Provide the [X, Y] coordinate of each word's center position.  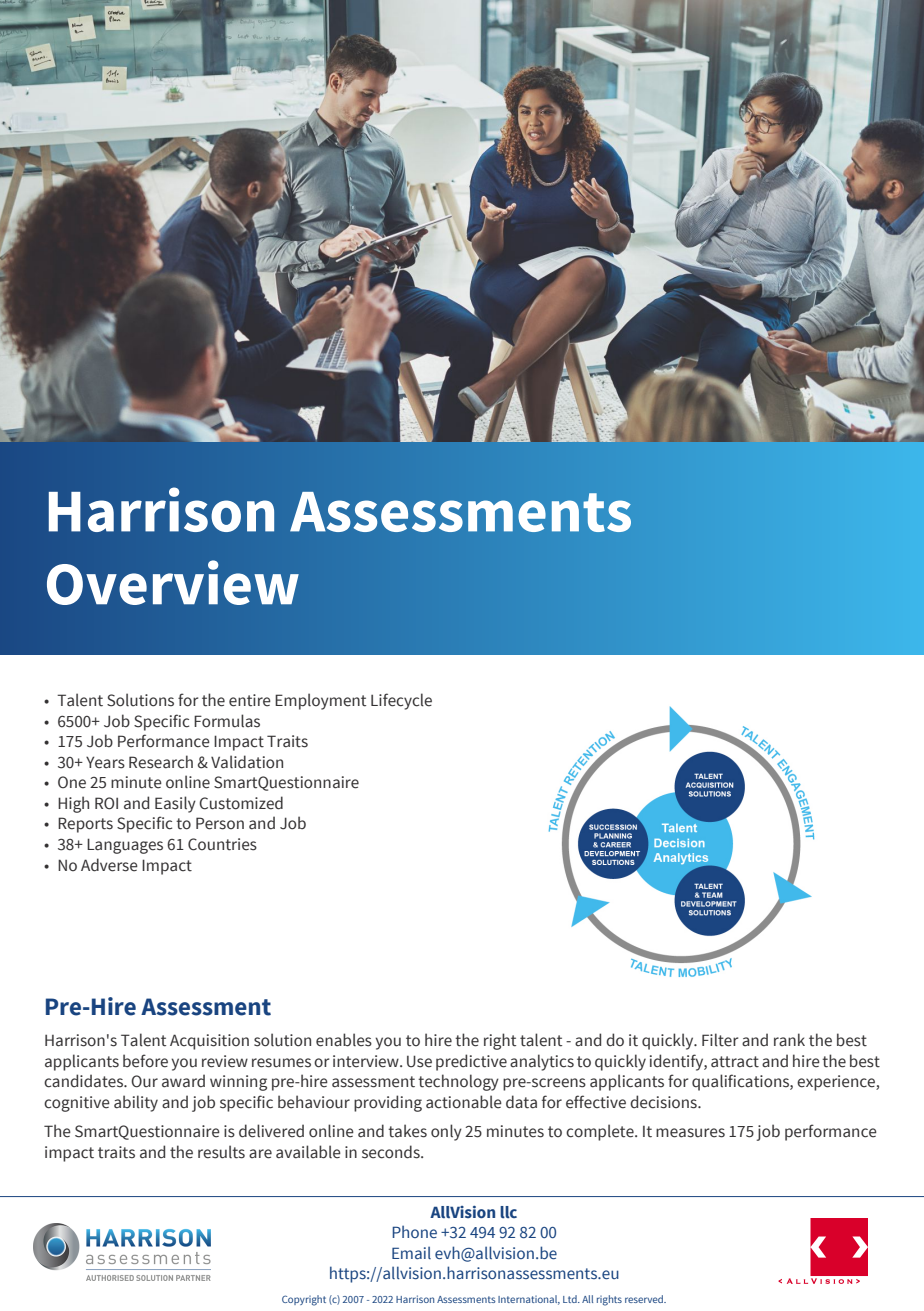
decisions [664, 1102]
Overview [173, 582]
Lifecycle [401, 701]
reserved [645, 1299]
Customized [241, 803]
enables [344, 1040]
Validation [247, 762]
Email [411, 1252]
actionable [464, 1102]
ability [136, 1103]
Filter [720, 1040]
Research [161, 762]
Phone [414, 1231]
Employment [320, 701]
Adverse [109, 865]
